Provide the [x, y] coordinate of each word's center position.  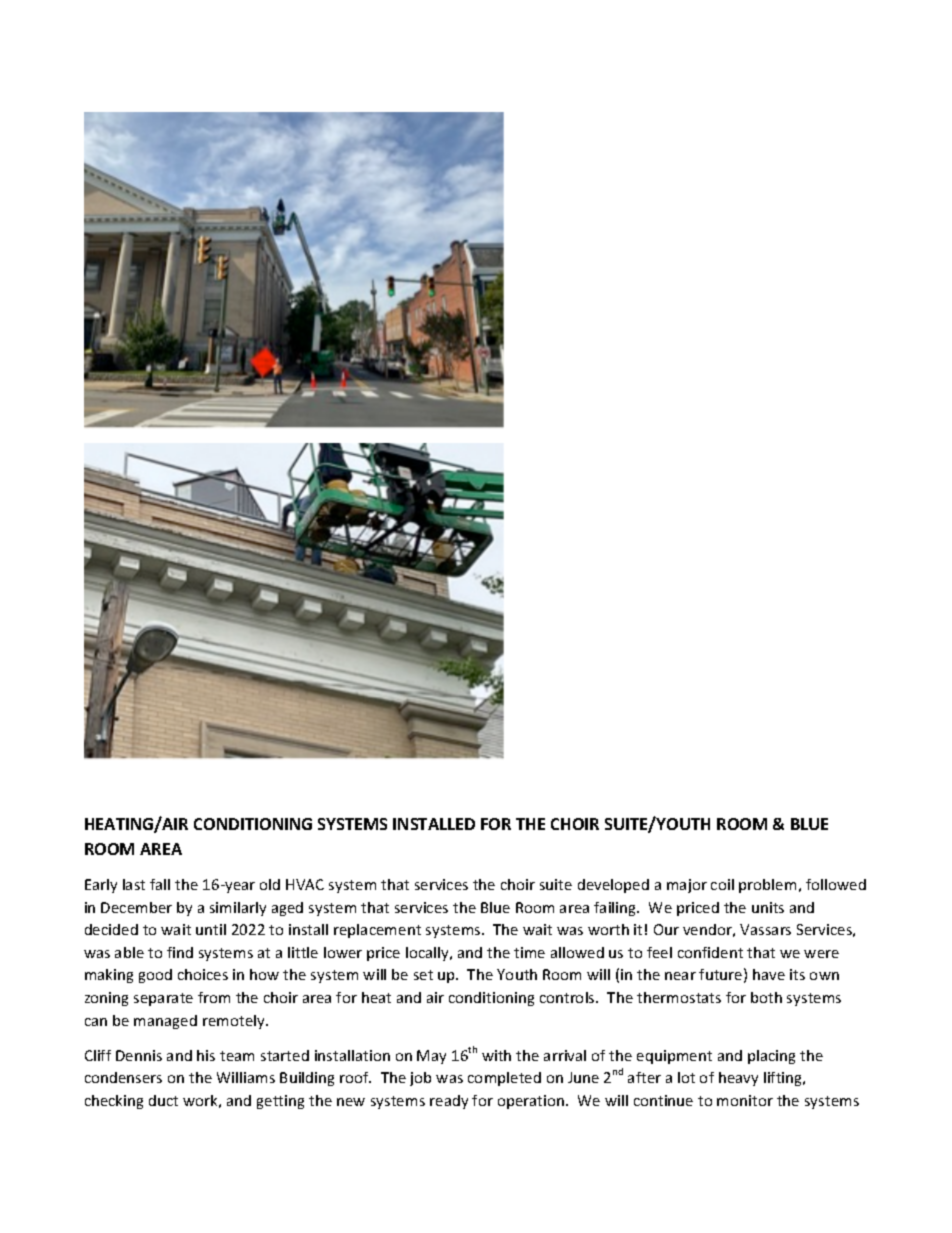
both [766, 997]
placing [771, 1057]
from [214, 997]
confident [710, 952]
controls [568, 997]
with [496, 1055]
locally [428, 954]
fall [160, 884]
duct [163, 1100]
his [206, 1055]
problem [767, 886]
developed [613, 886]
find [180, 952]
